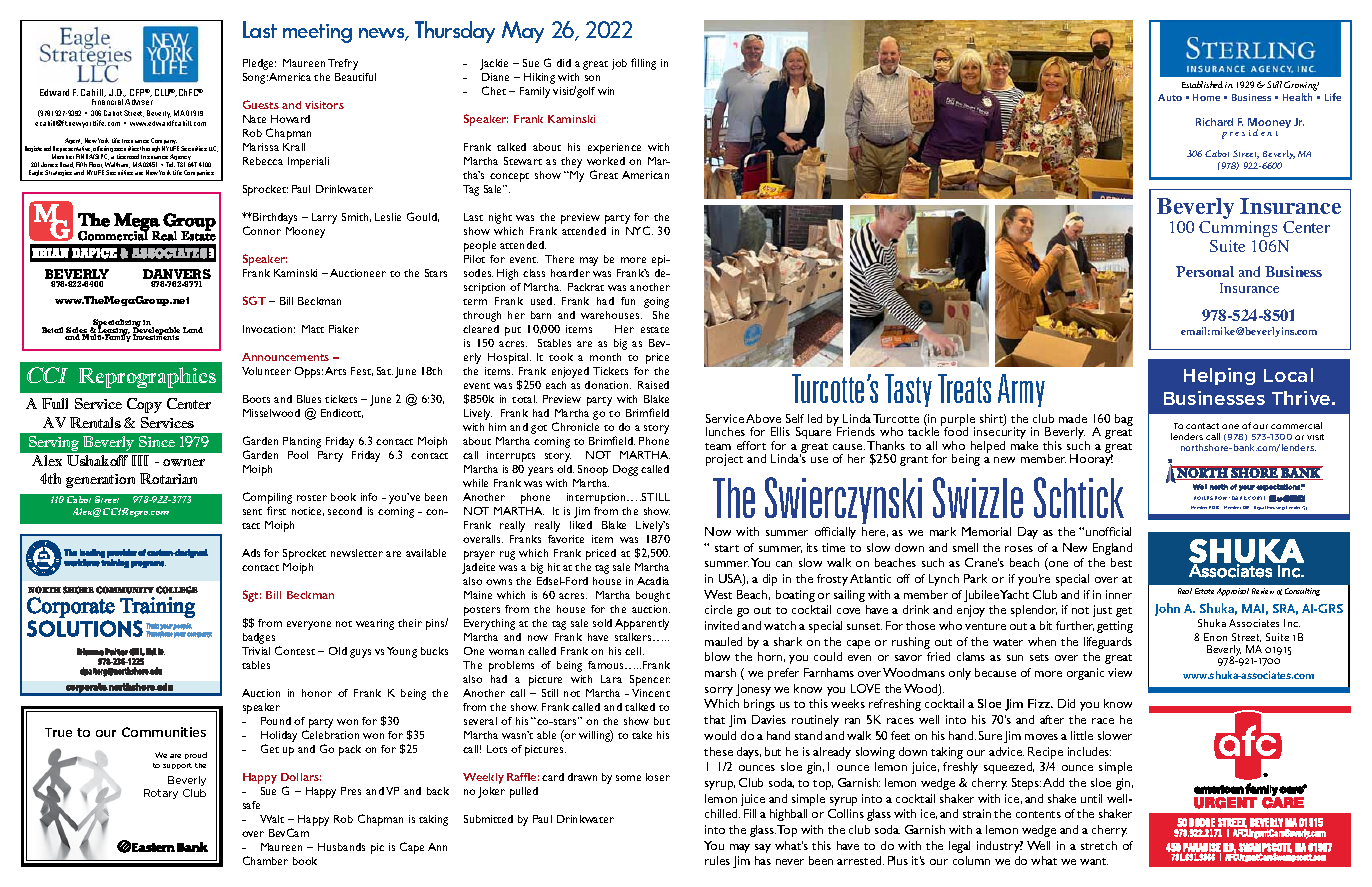  What do you see at coordinates (251, 553) in the screenshot?
I see `Ads` at bounding box center [251, 553].
